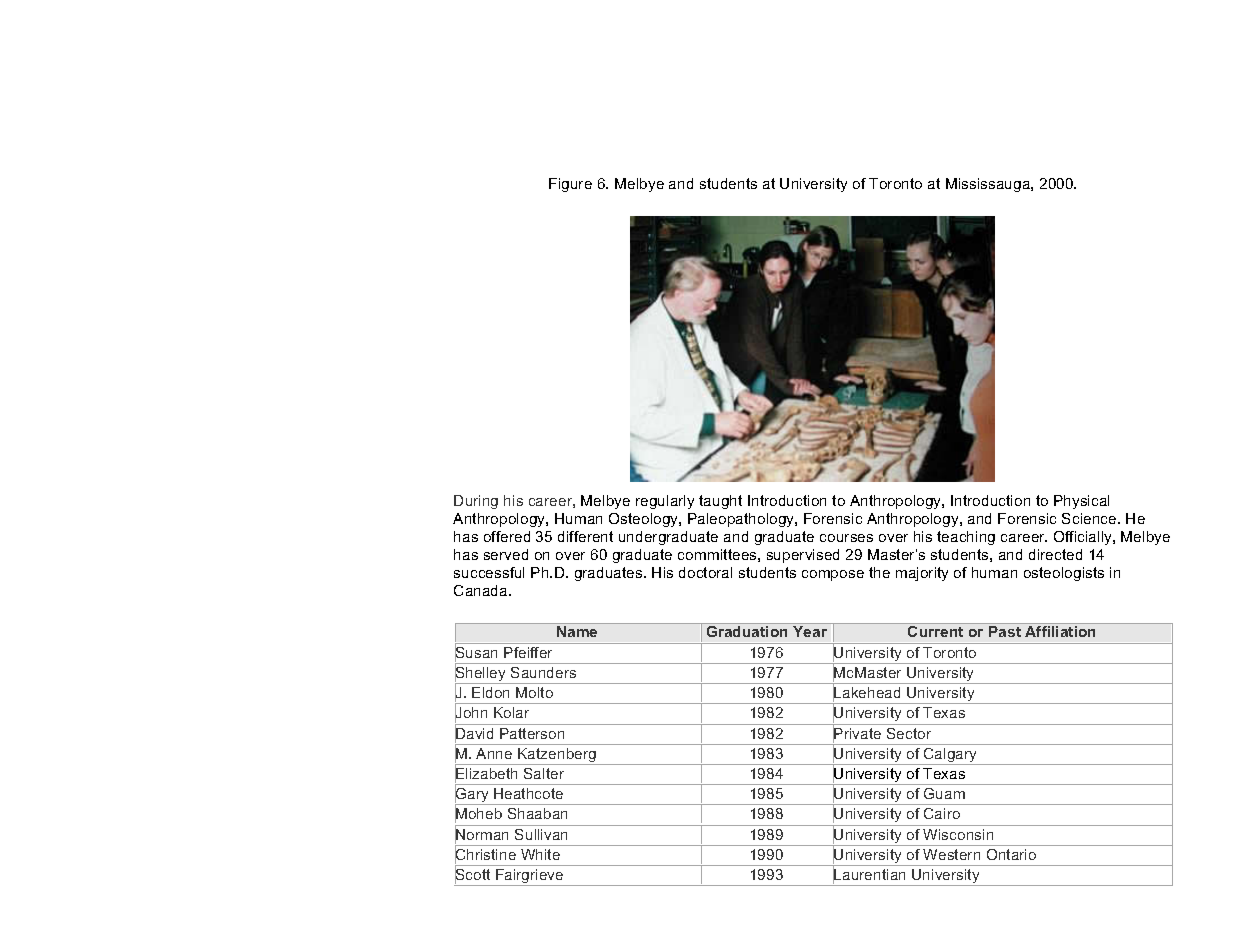 This screenshot has height=952, width=1233. What do you see at coordinates (540, 854) in the screenshot?
I see `White` at bounding box center [540, 854].
